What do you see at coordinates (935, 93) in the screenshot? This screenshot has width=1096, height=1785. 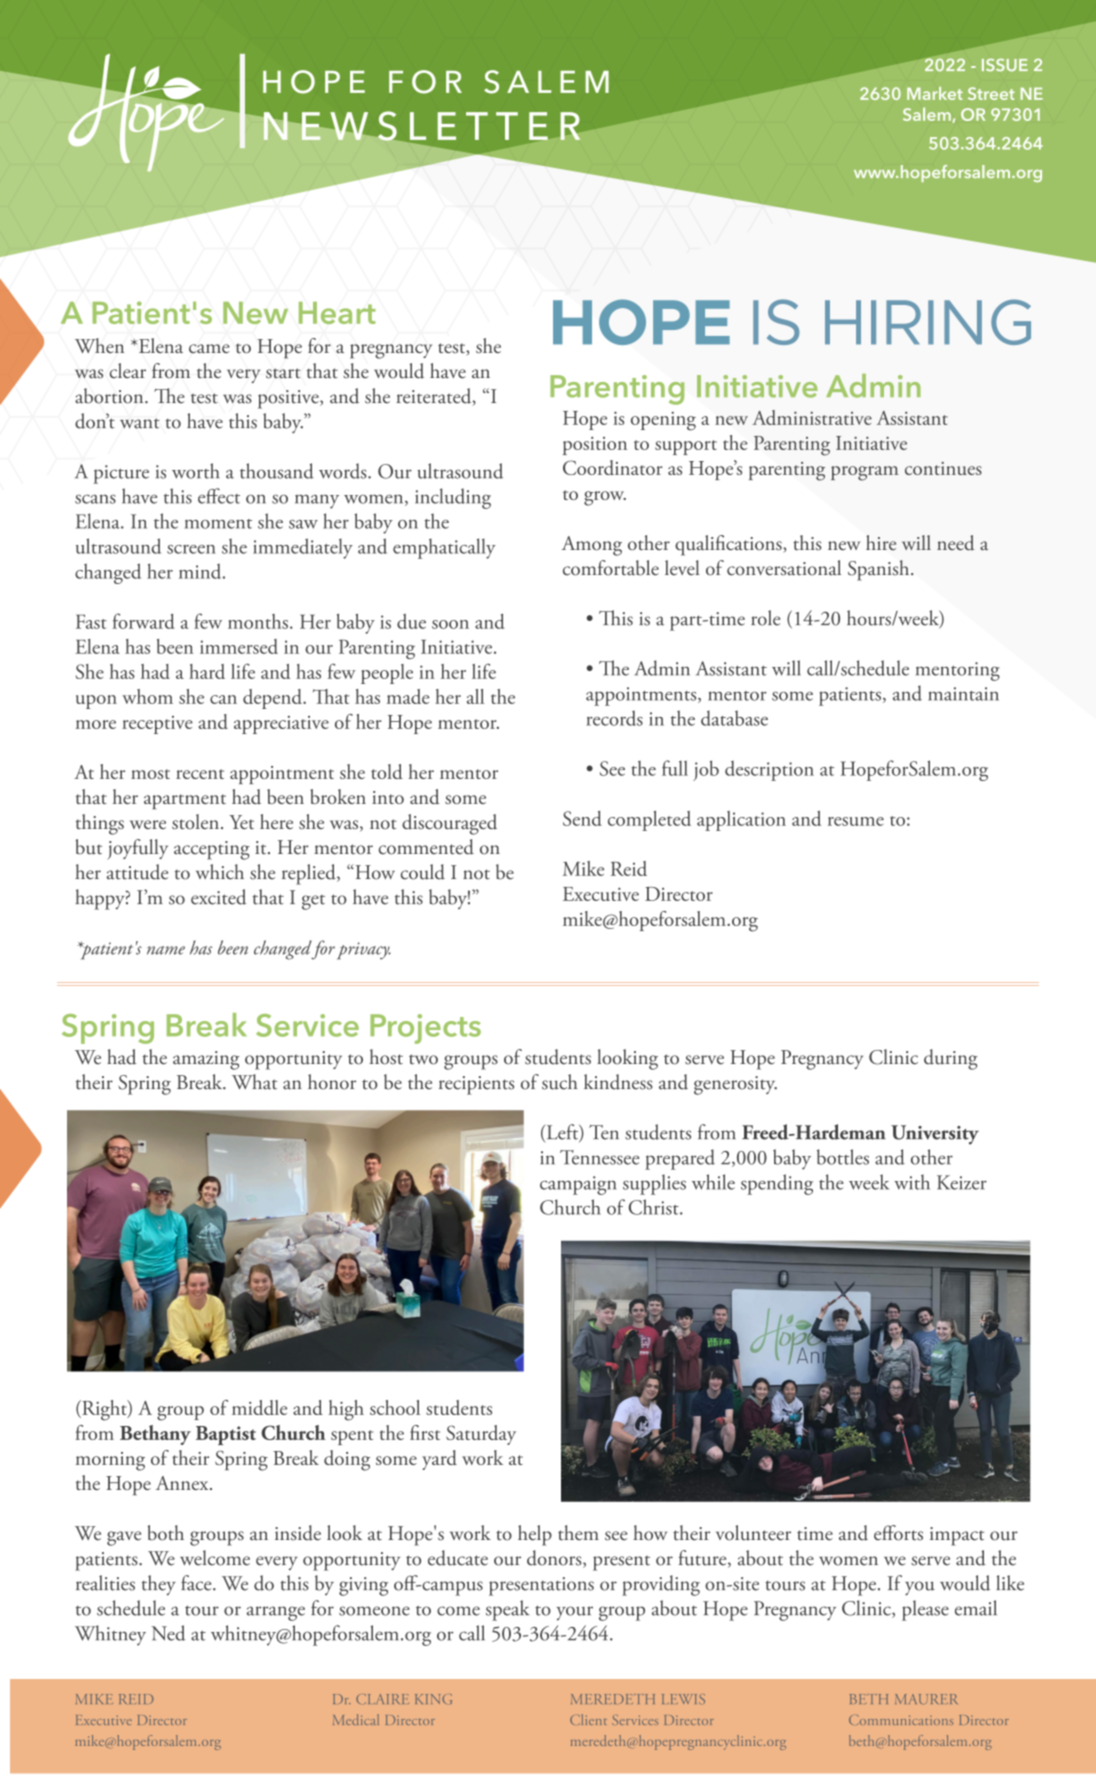 I see `Market` at bounding box center [935, 93].
